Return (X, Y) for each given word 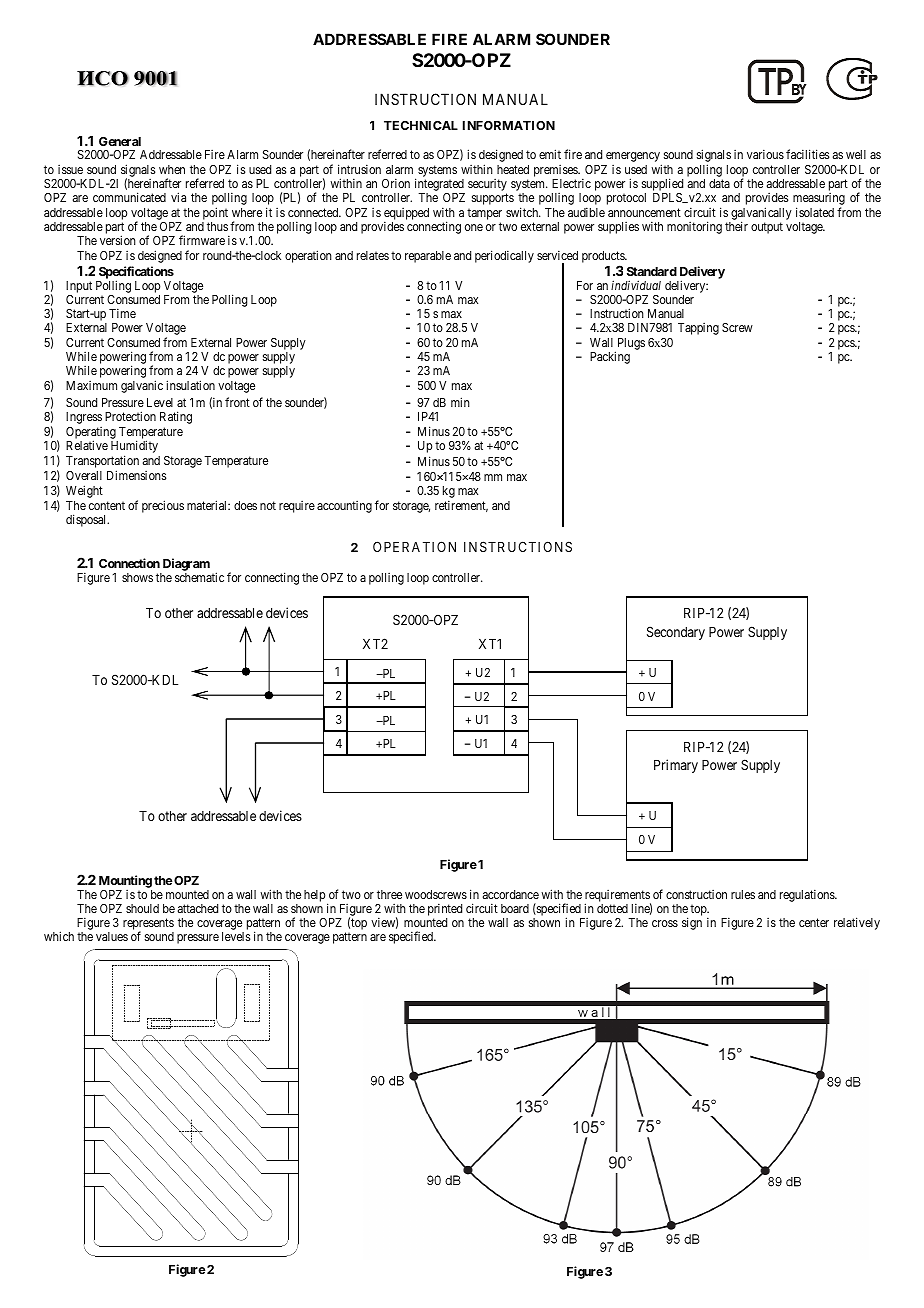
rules (743, 894)
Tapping (698, 329)
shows (137, 577)
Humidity (134, 448)
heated (513, 169)
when (172, 169)
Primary (676, 766)
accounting (344, 507)
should (142, 908)
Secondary (676, 633)
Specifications (136, 273)
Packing (610, 357)
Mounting (125, 881)
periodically (504, 256)
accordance (511, 894)
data (719, 183)
